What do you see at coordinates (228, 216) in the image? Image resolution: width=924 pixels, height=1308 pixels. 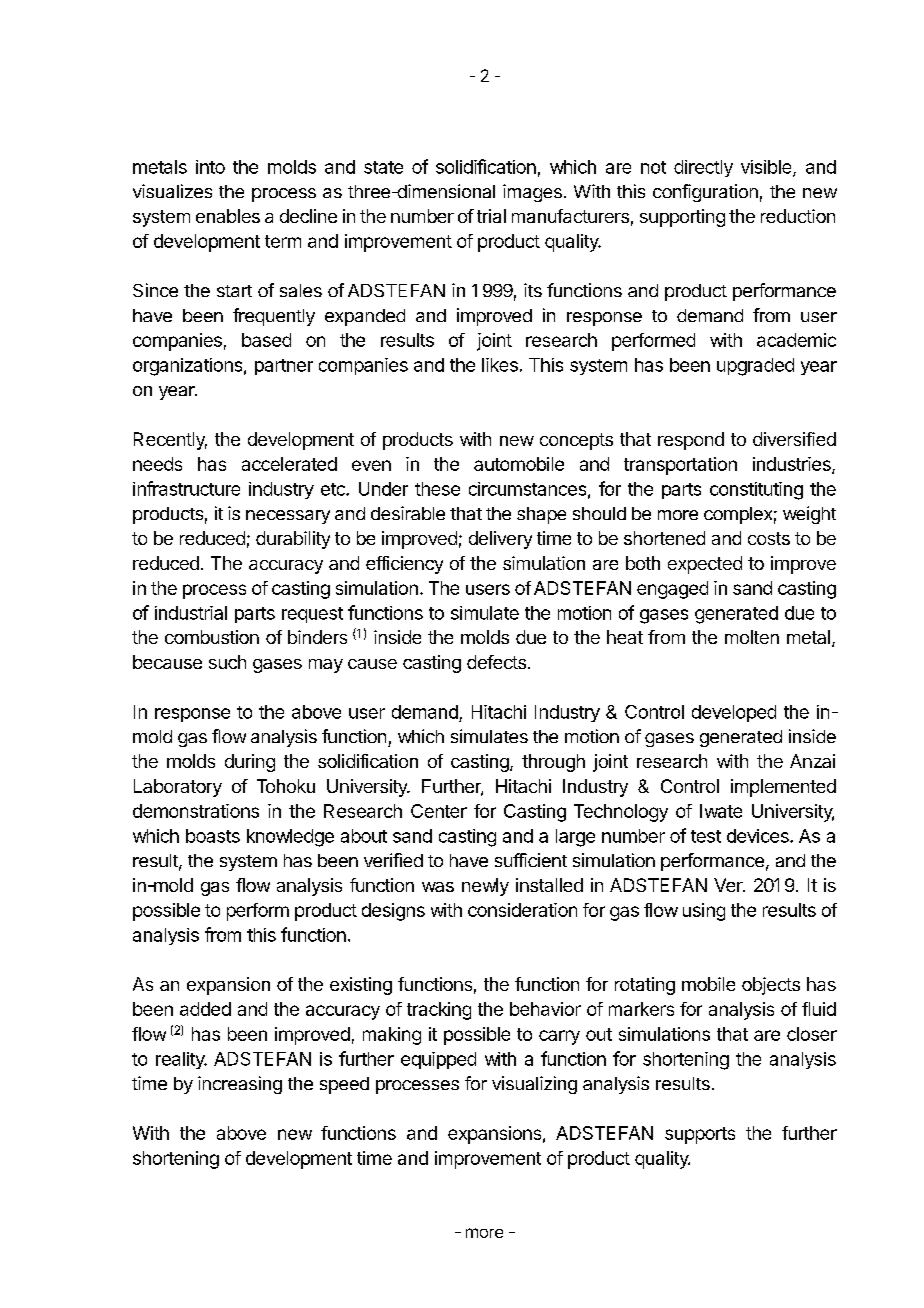 I see `enables` at bounding box center [228, 216].
